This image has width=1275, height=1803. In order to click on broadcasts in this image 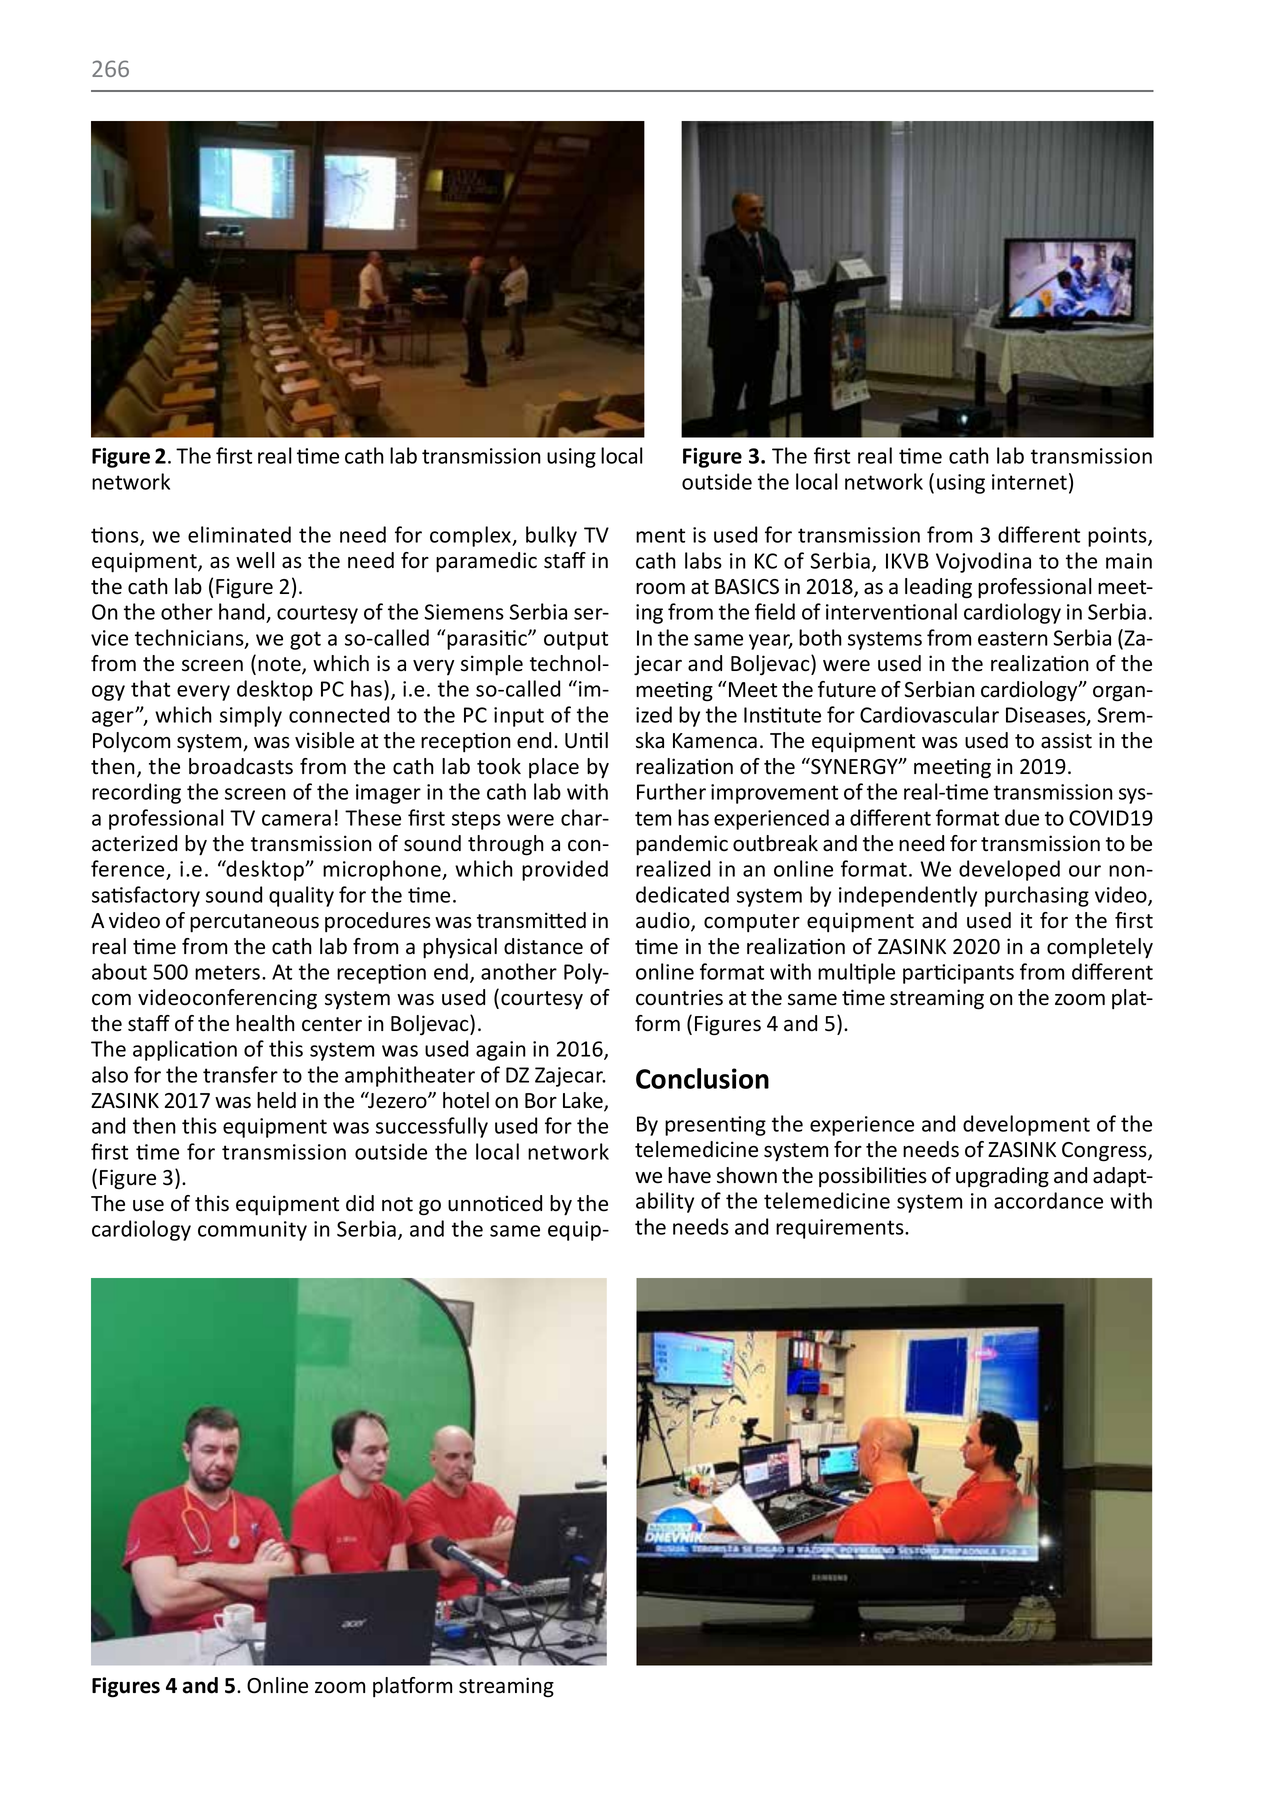, I will do `click(241, 766)`.
